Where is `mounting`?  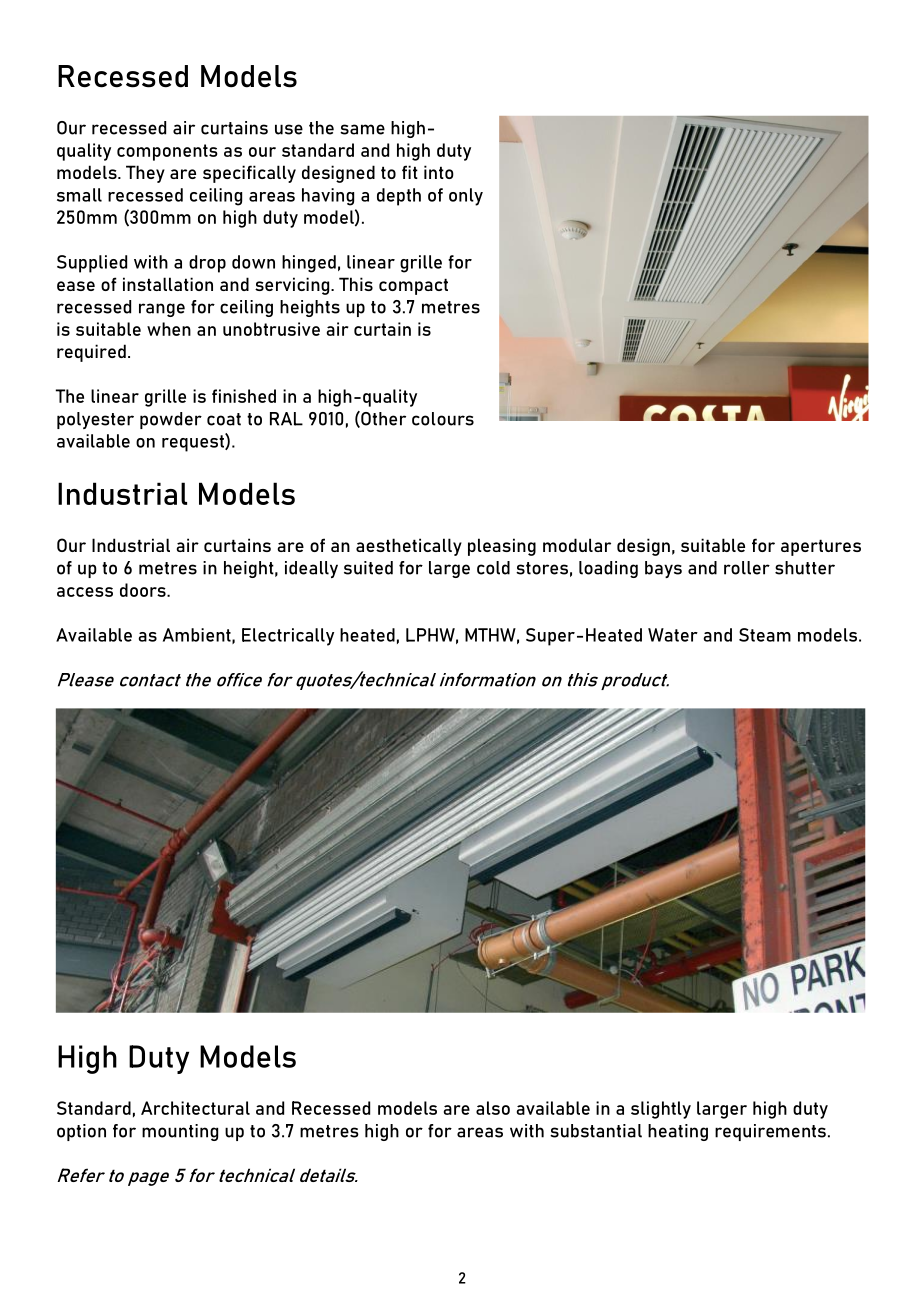 mounting is located at coordinates (180, 1132).
